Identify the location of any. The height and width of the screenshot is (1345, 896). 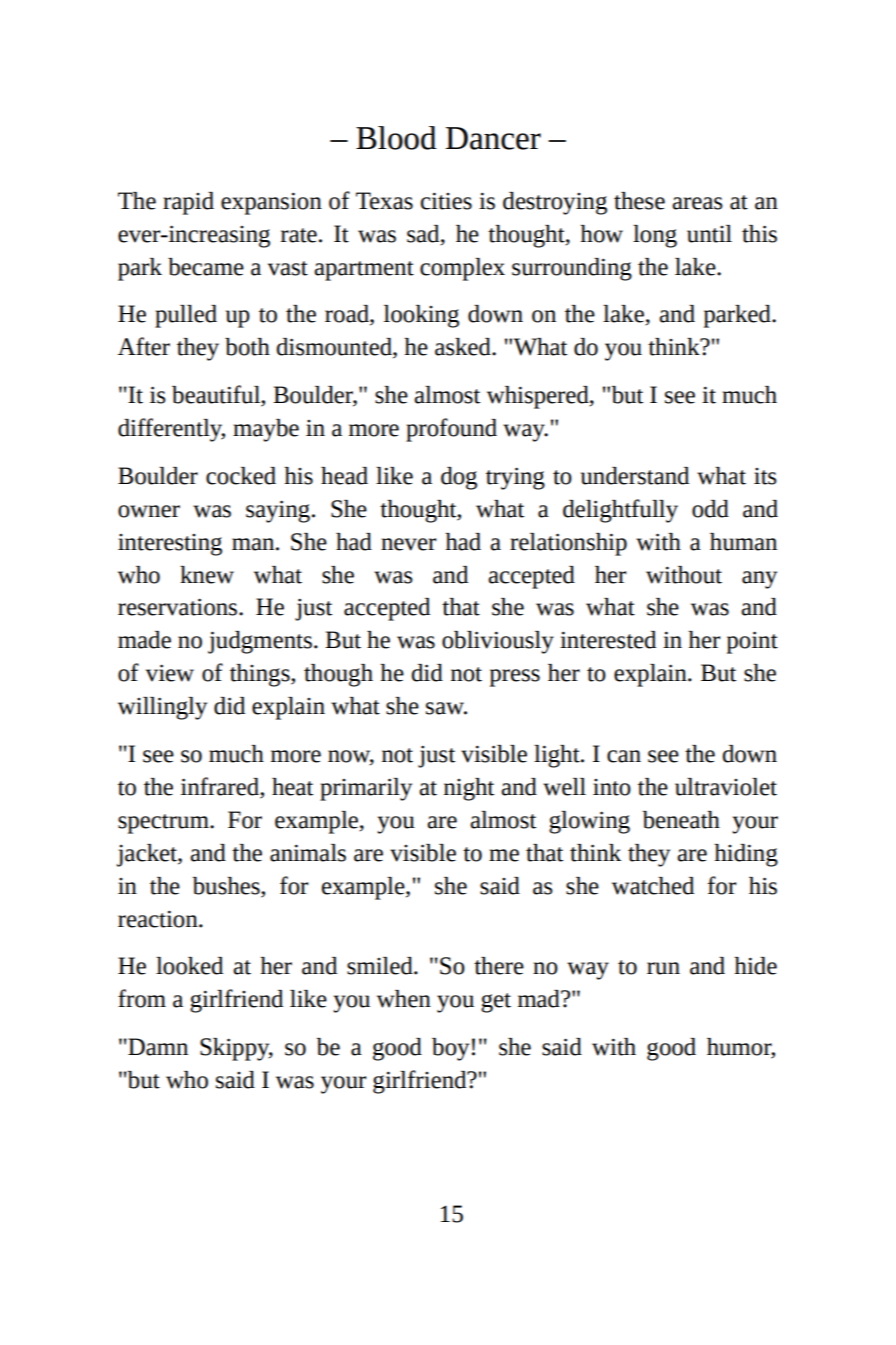
(759, 580).
